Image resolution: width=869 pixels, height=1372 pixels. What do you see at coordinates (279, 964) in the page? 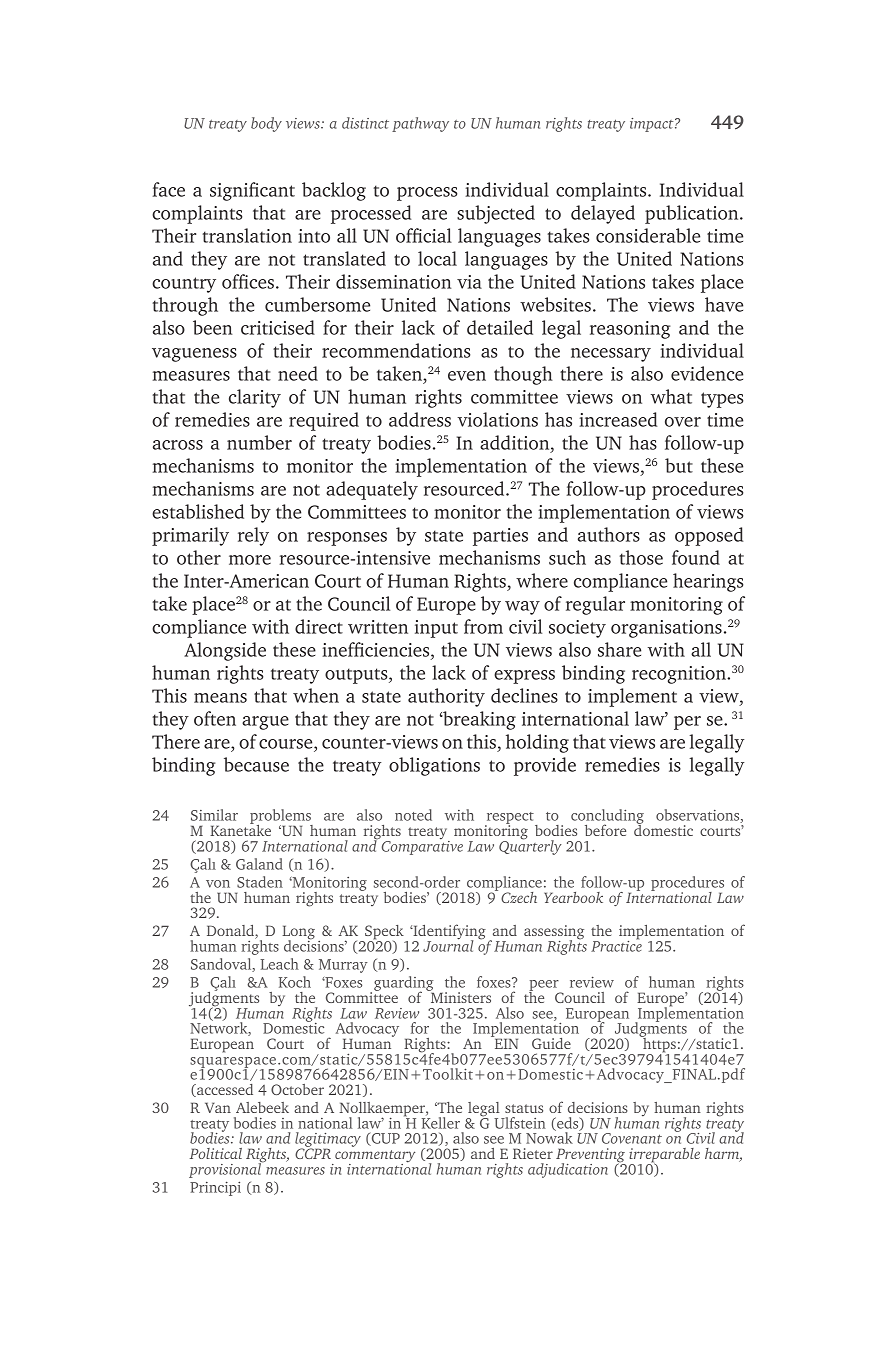
I see `Leach` at bounding box center [279, 964].
